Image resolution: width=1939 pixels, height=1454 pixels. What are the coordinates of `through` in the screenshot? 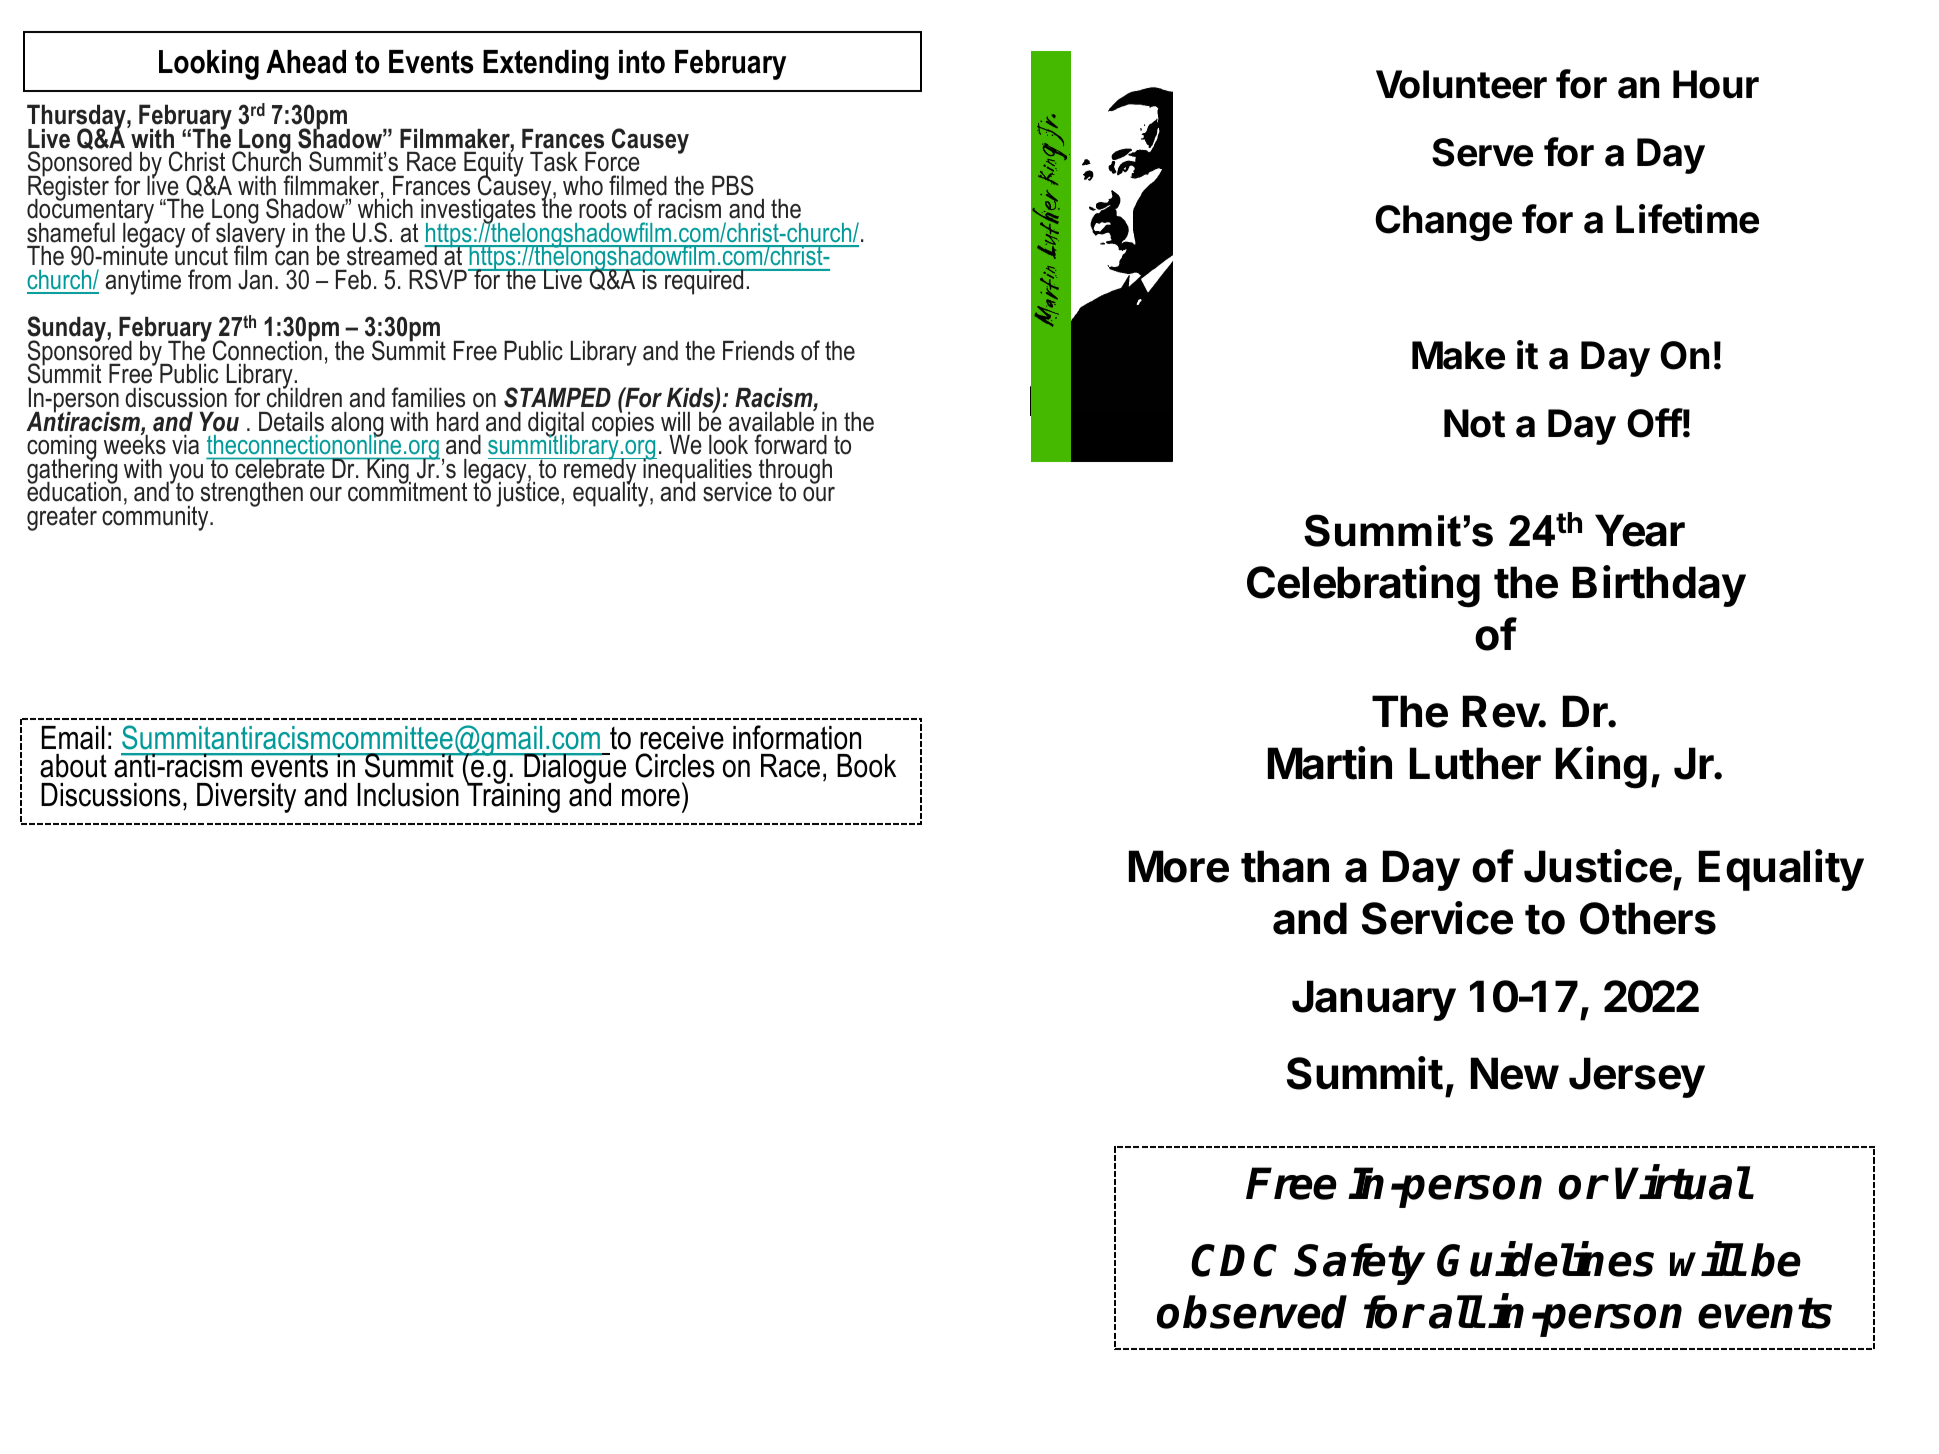 It's located at (795, 472).
